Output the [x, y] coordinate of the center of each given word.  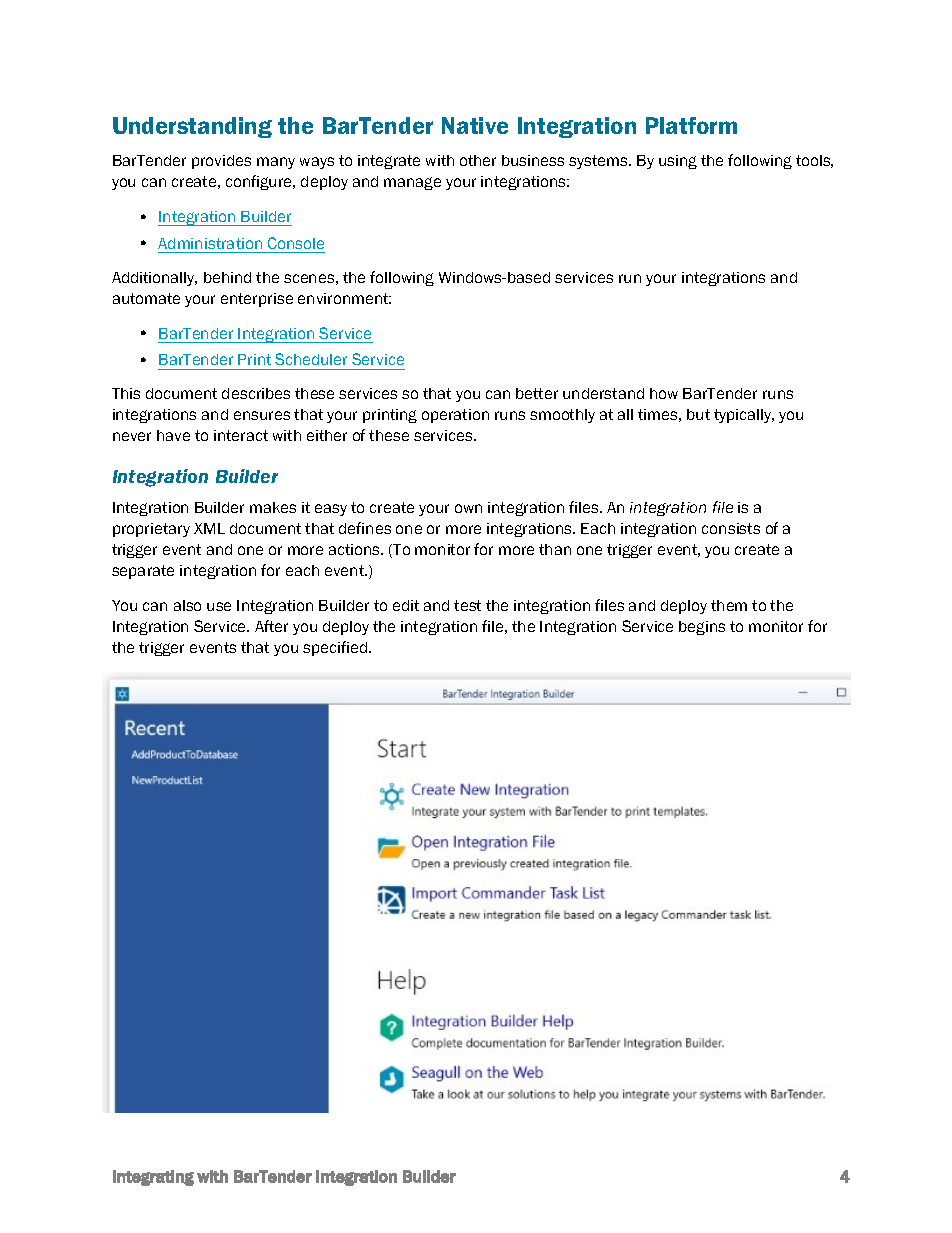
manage [412, 183]
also [187, 605]
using [678, 162]
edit [406, 605]
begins [702, 628]
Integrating [153, 1178]
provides [221, 162]
